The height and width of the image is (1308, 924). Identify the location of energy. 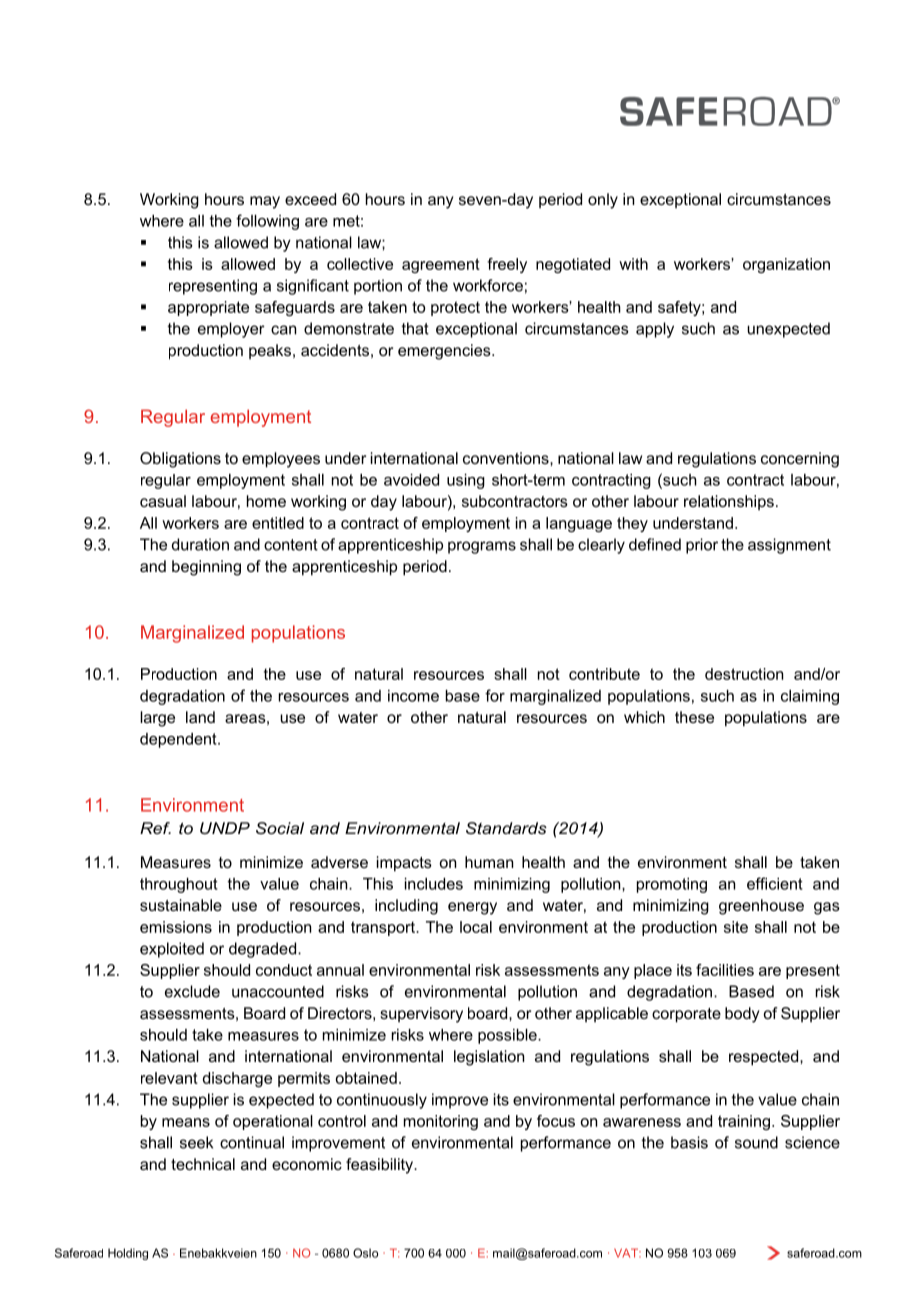
(472, 908).
